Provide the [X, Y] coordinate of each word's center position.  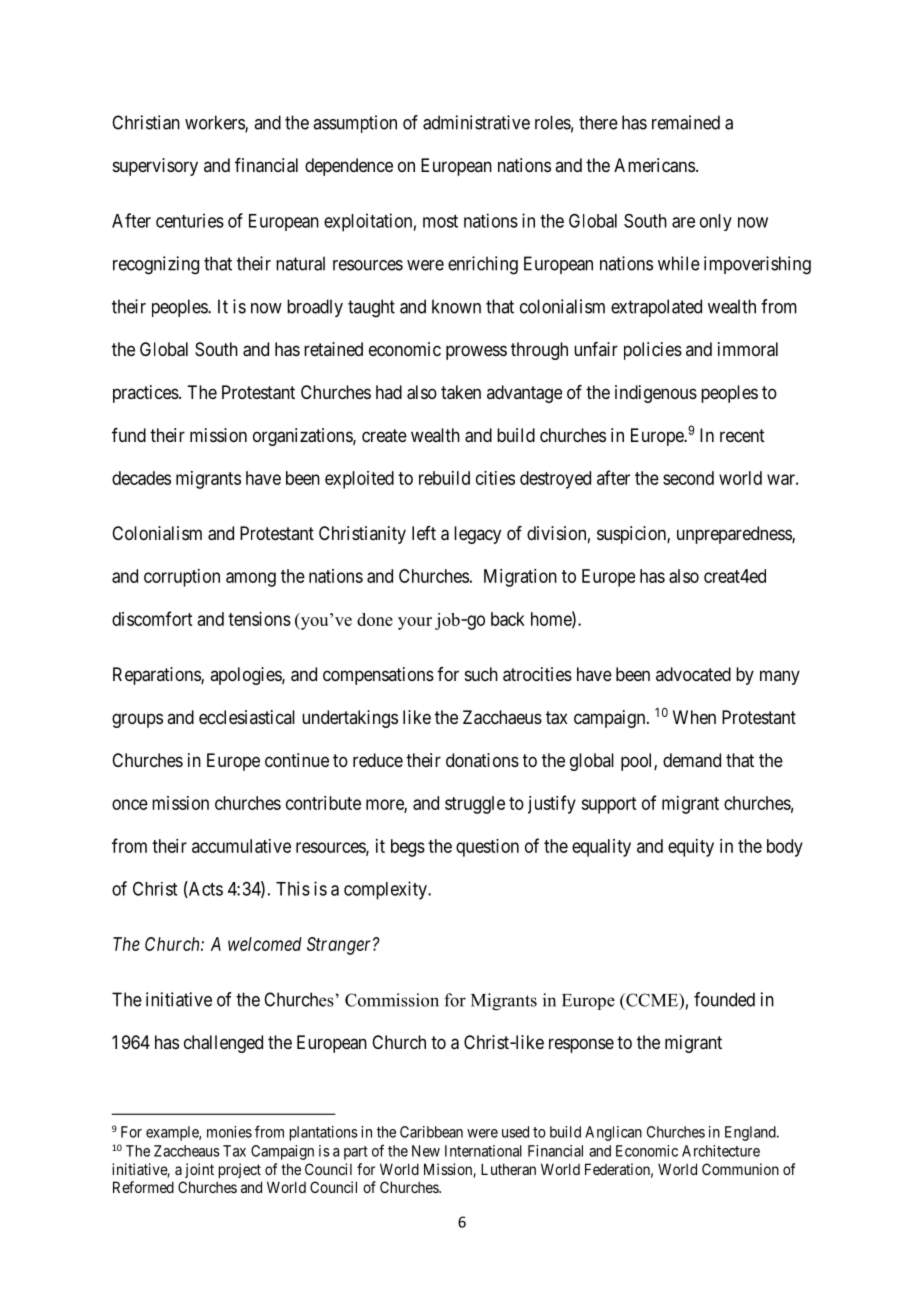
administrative [476, 122]
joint [199, 1170]
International [483, 1151]
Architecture [721, 1151]
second [688, 478]
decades [141, 478]
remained [686, 122]
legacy [477, 535]
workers [215, 123]
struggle [475, 805]
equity [691, 848]
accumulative [241, 846]
